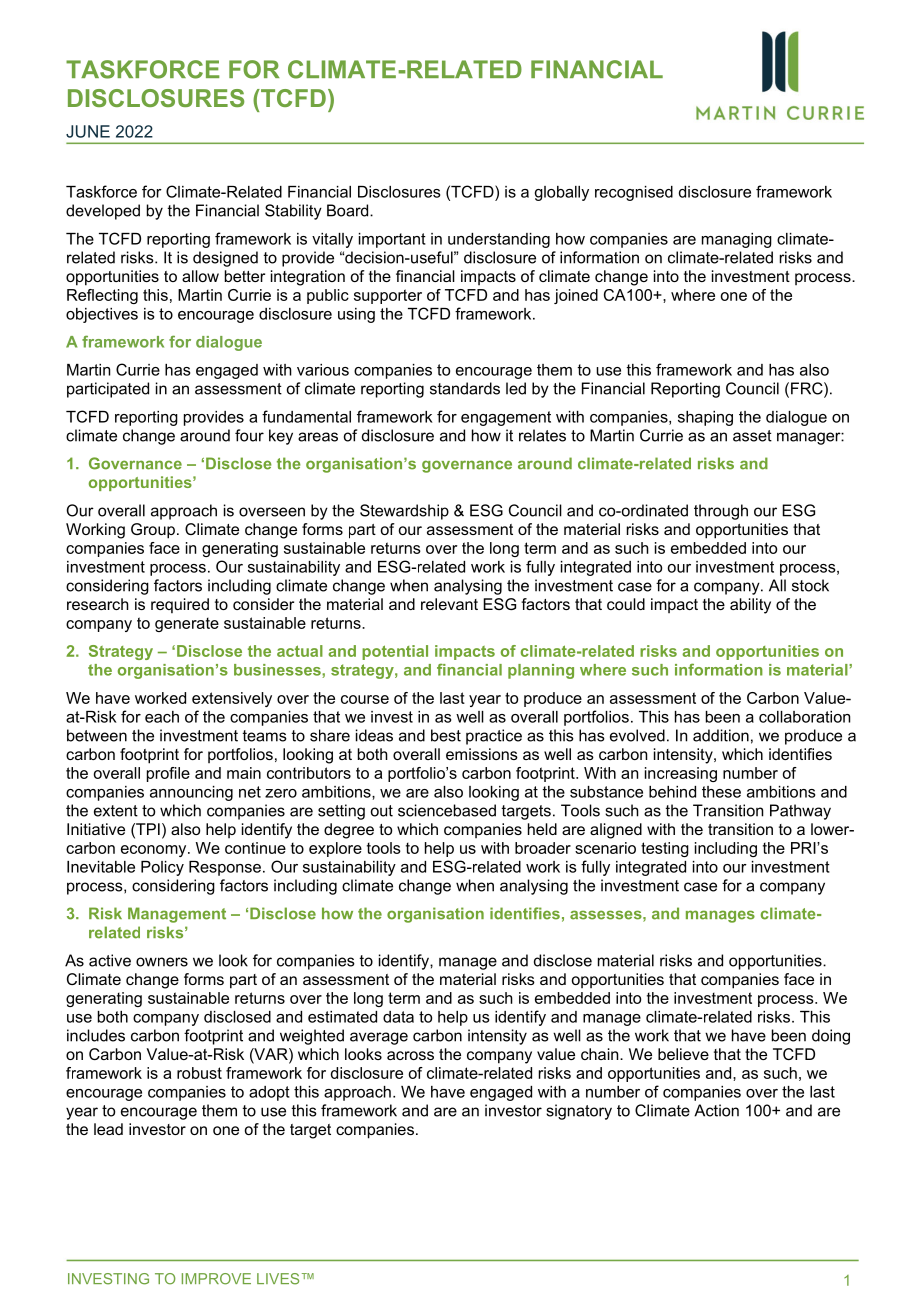  I want to click on across, so click(410, 1055).
